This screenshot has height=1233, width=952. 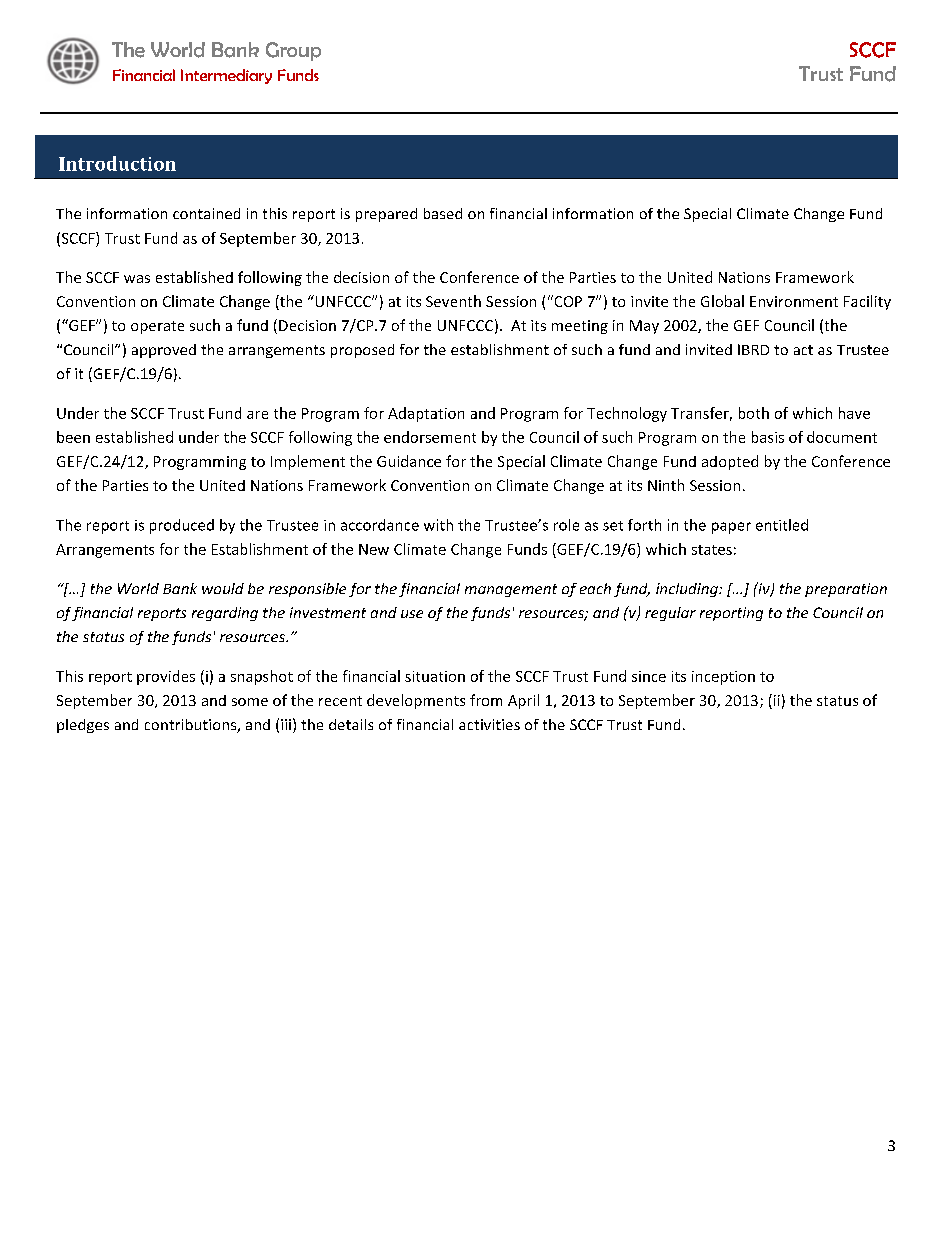 I want to click on Group, so click(x=293, y=51).
